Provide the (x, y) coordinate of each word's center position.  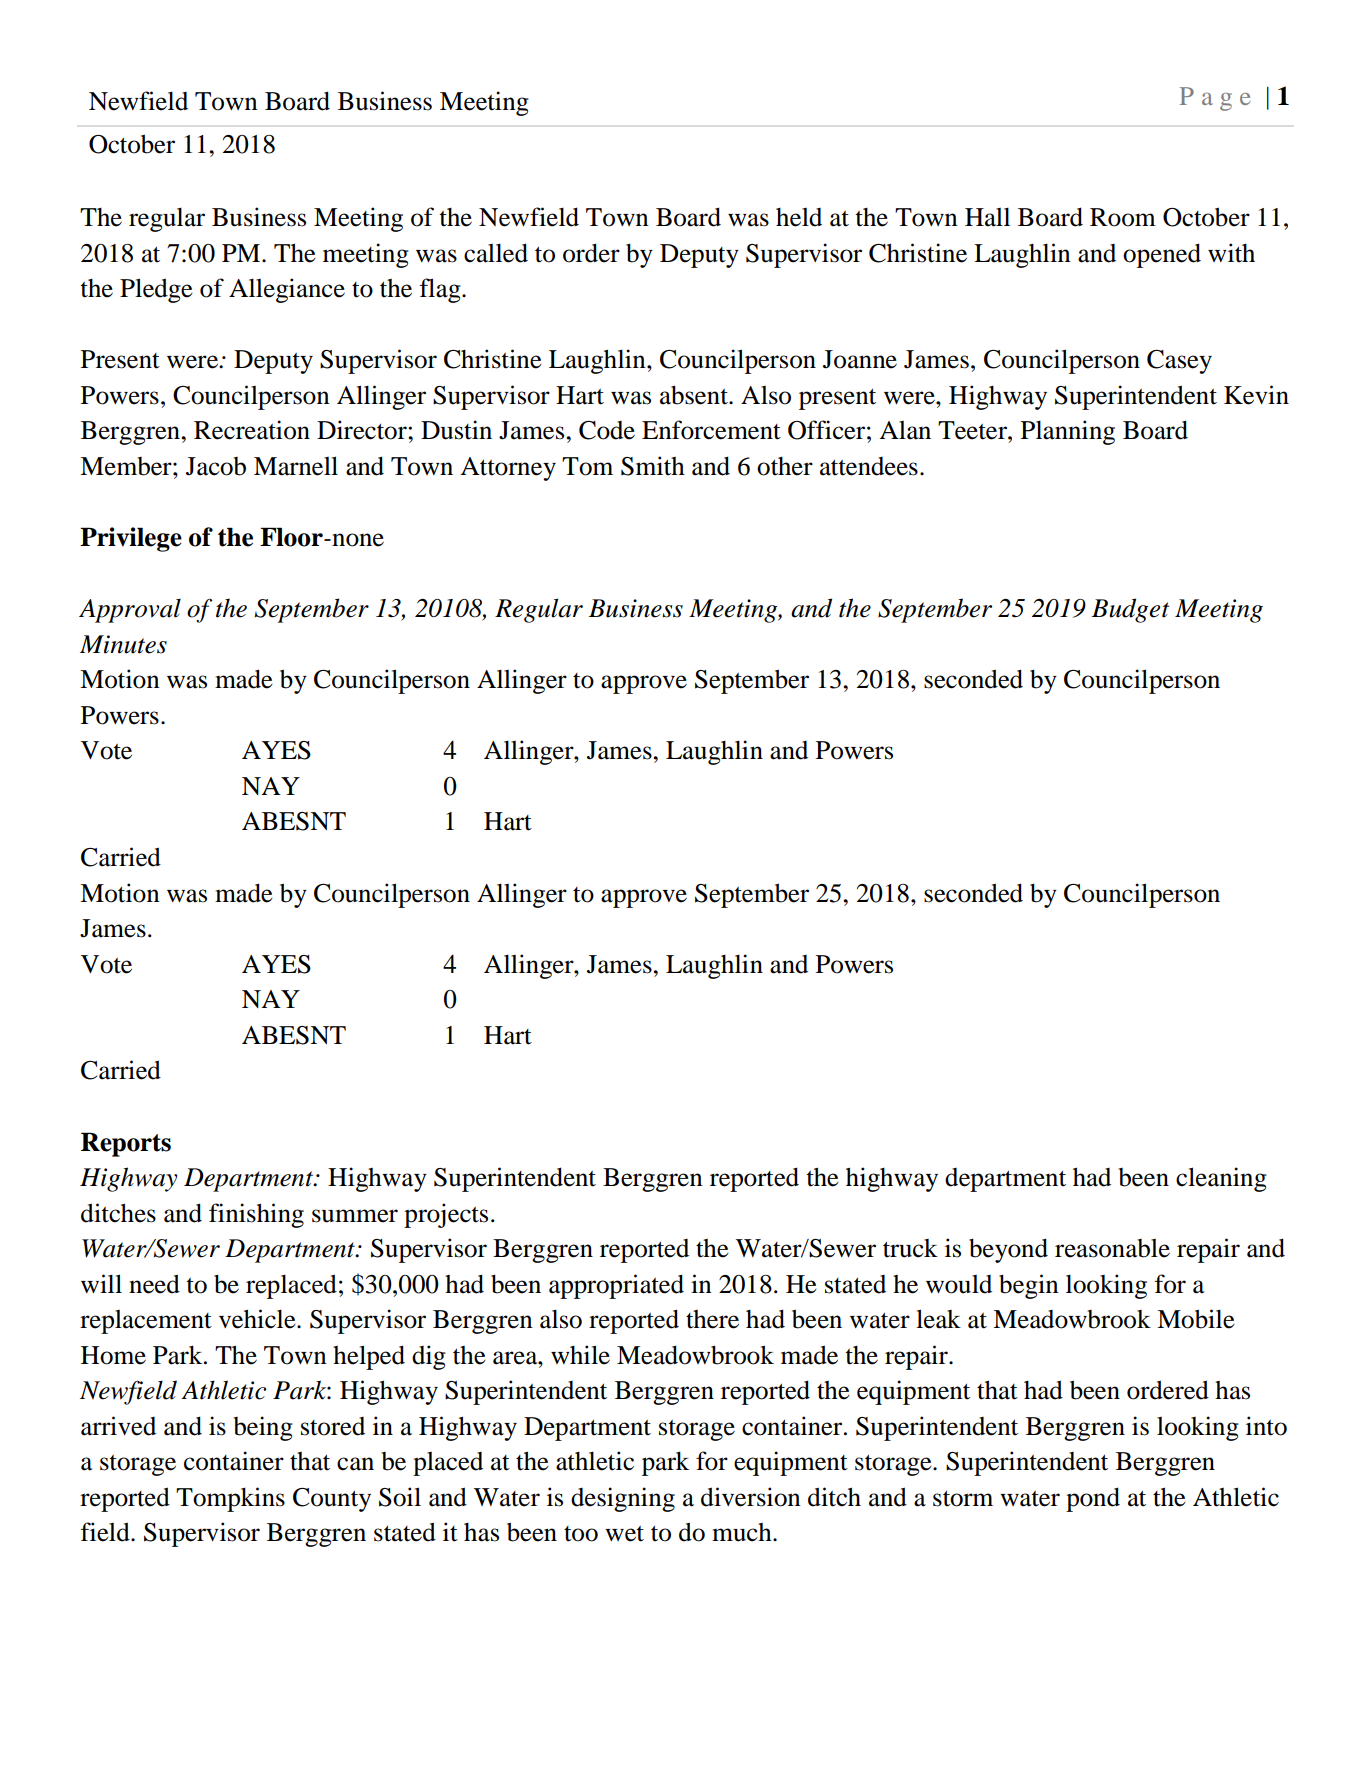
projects (446, 1215)
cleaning (1221, 1179)
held (799, 217)
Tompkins (230, 1499)
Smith (653, 466)
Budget (1131, 610)
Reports (126, 1144)
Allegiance (287, 290)
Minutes (123, 644)
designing (623, 1499)
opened (1162, 255)
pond (1093, 1499)
